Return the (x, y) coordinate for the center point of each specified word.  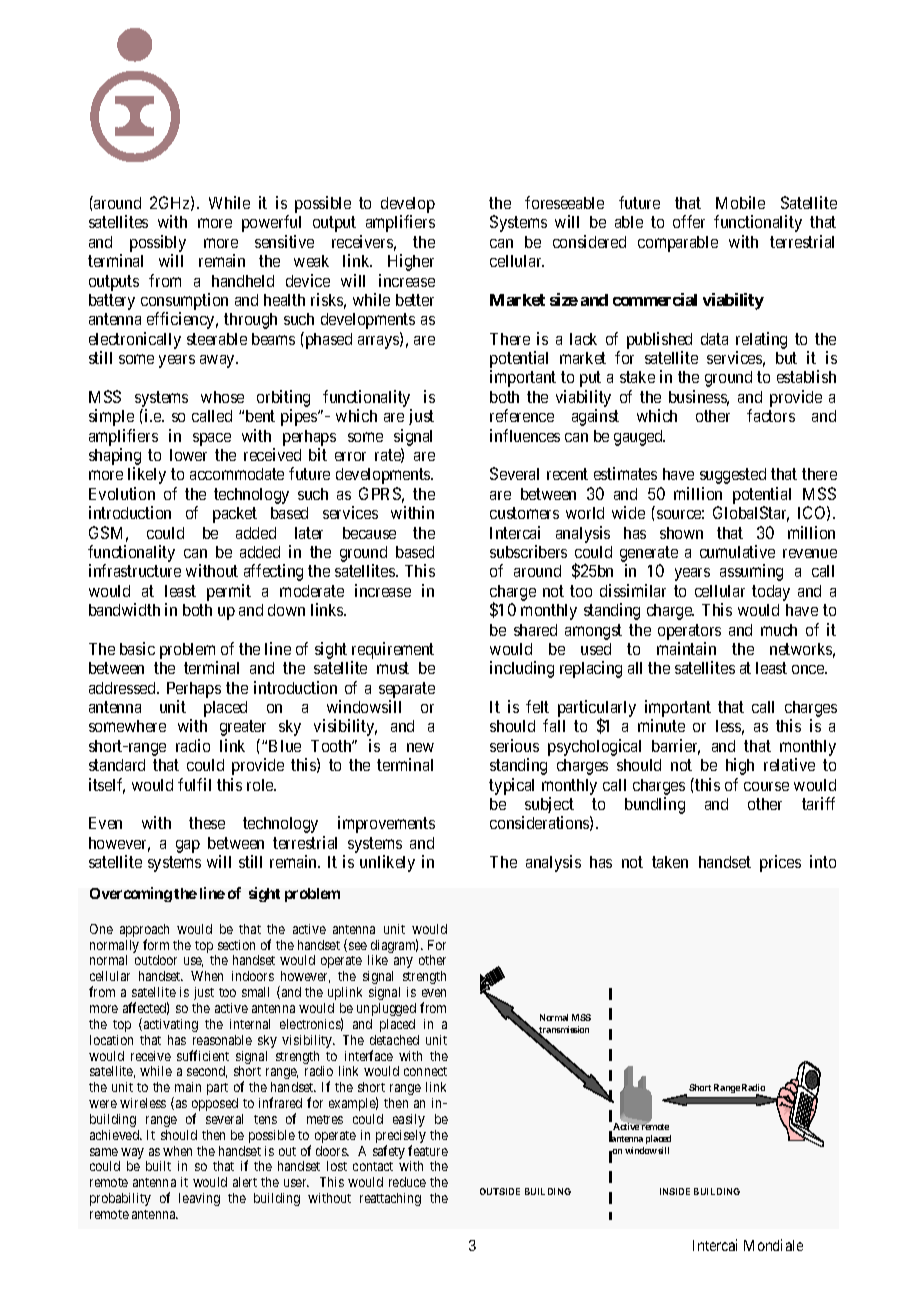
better (415, 300)
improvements (386, 824)
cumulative (737, 551)
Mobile (740, 202)
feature (428, 1150)
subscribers (528, 551)
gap (188, 846)
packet (235, 515)
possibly (158, 243)
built (158, 1166)
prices (780, 863)
